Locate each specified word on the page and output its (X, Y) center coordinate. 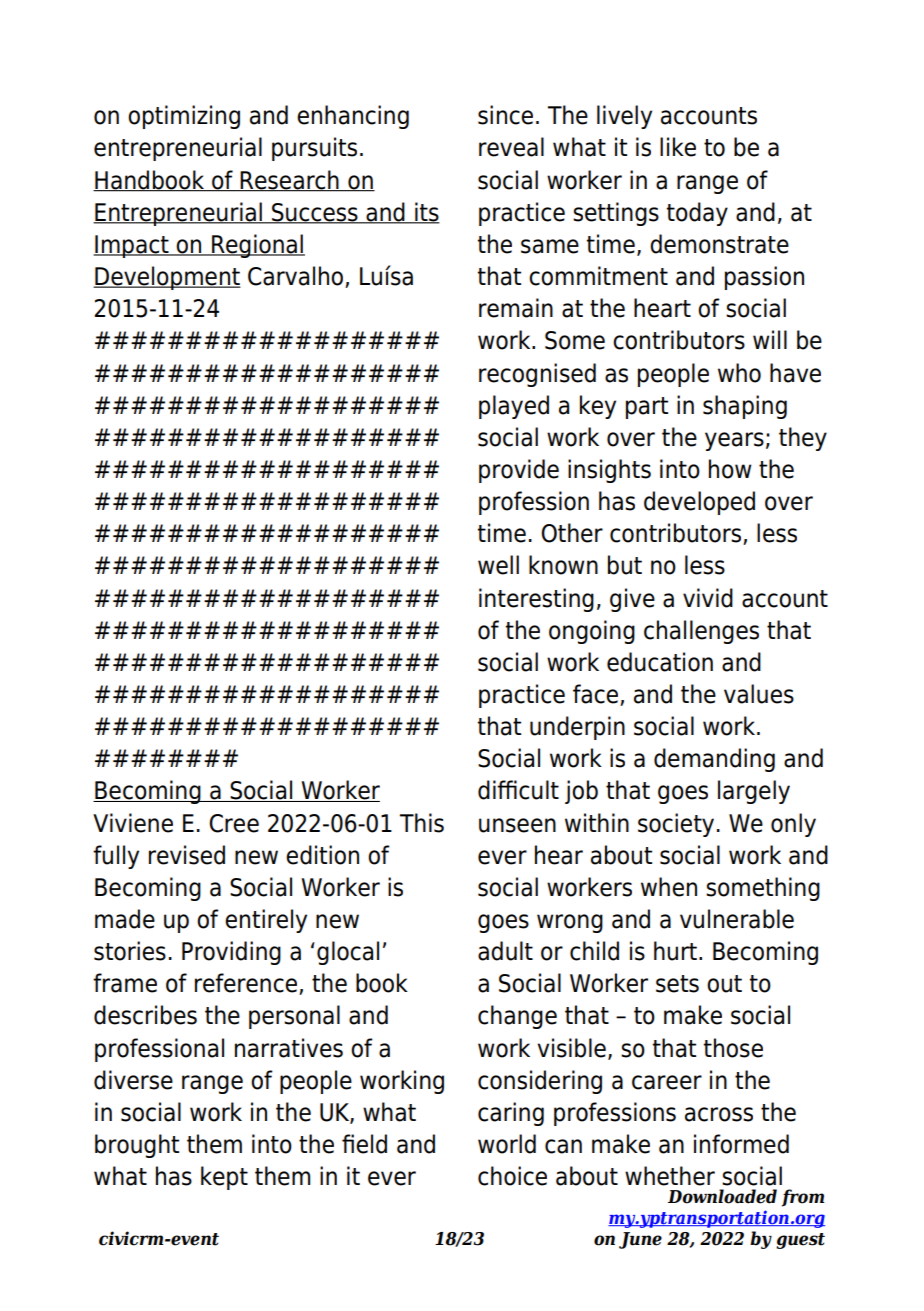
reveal (511, 147)
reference (246, 983)
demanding (714, 760)
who (739, 373)
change (517, 1017)
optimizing (184, 117)
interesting (536, 600)
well (498, 565)
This (422, 823)
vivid (708, 598)
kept (224, 1178)
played (514, 407)
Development (167, 278)
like (678, 147)
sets (677, 984)
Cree (234, 823)
